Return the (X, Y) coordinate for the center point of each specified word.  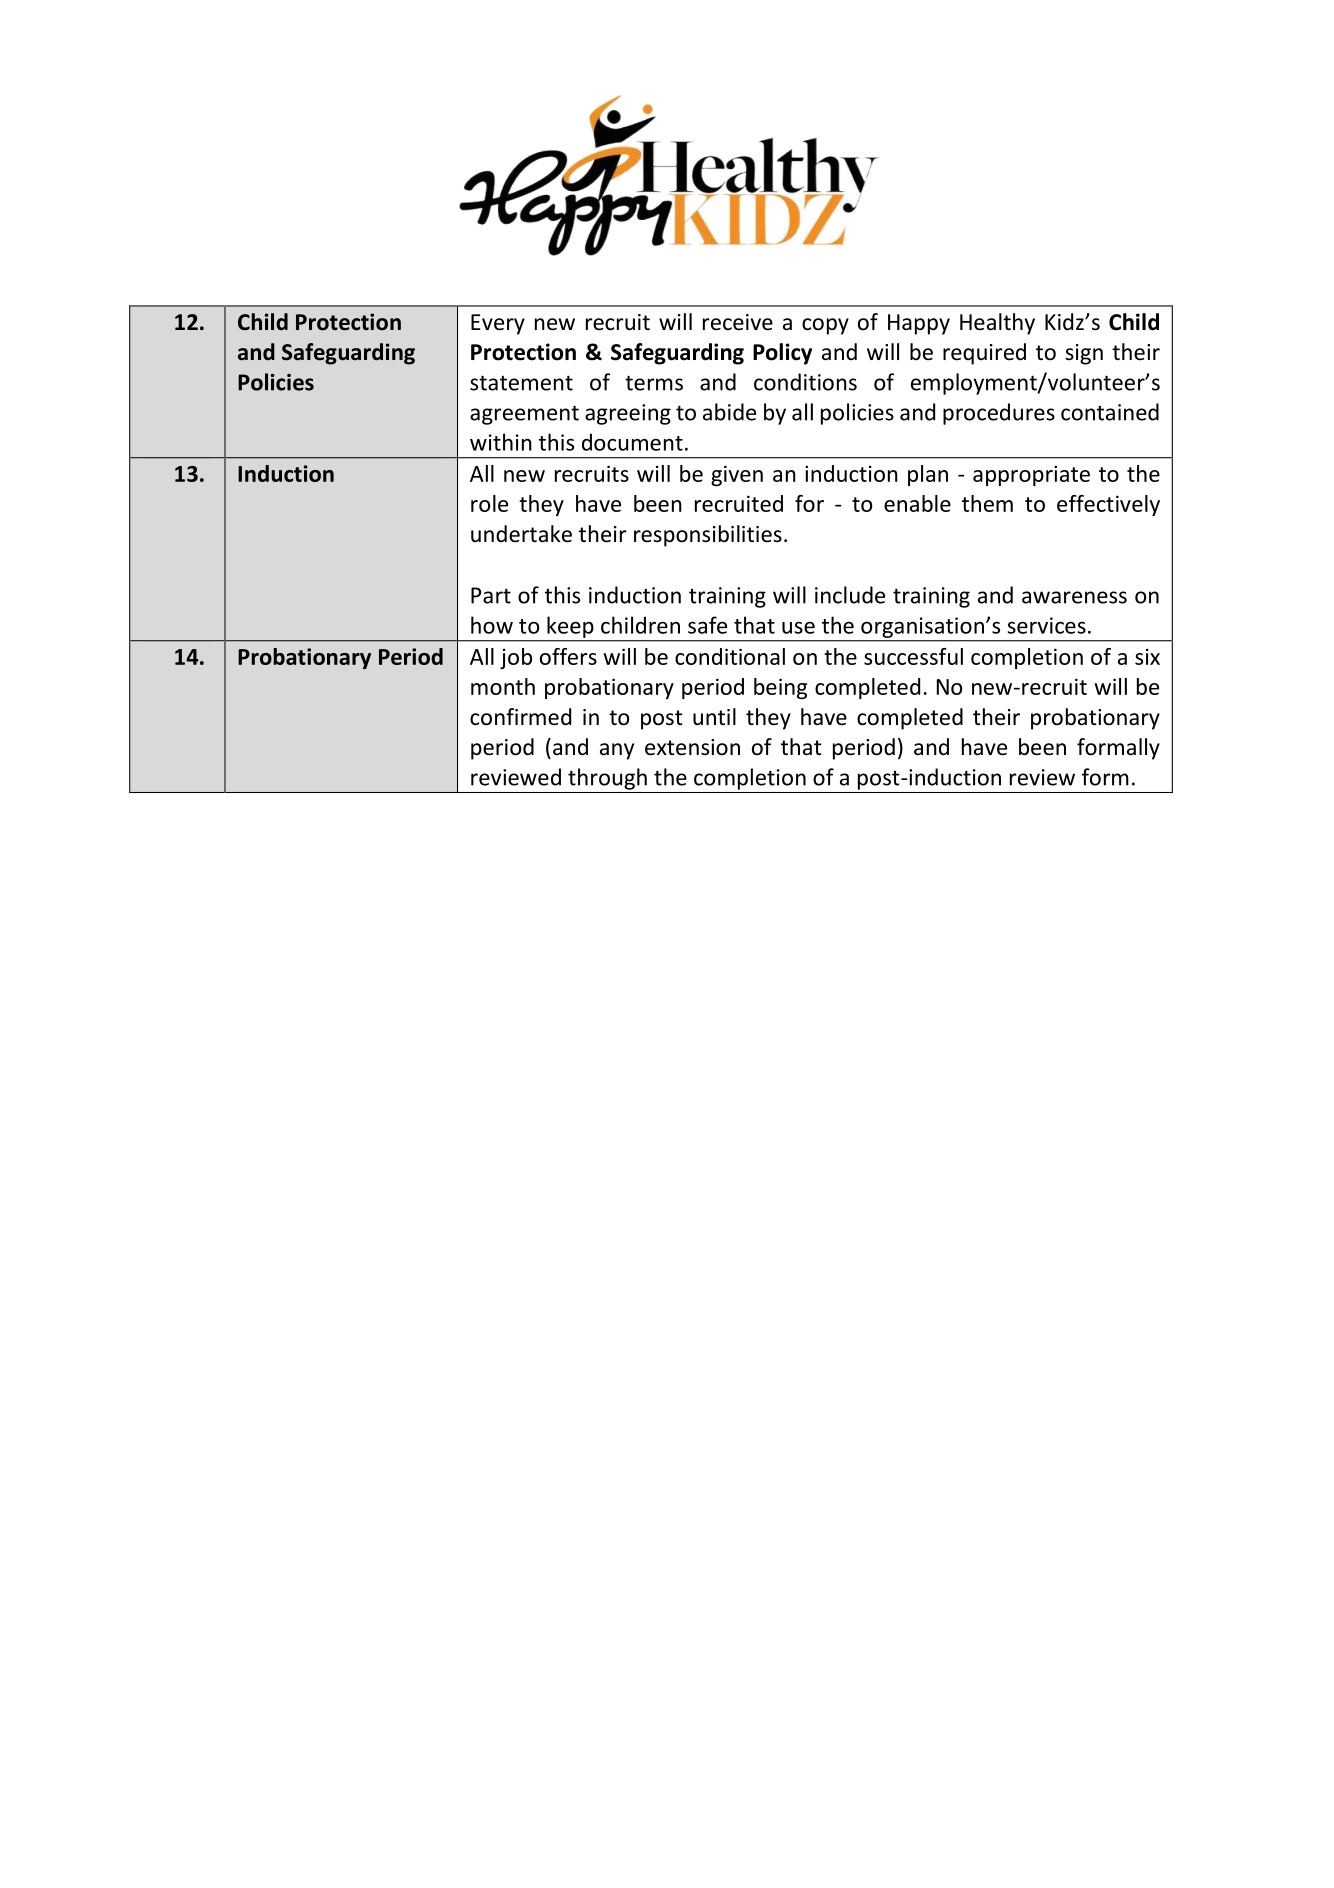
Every (498, 324)
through (607, 779)
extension (692, 747)
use (798, 628)
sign (1084, 354)
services (1046, 625)
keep (570, 627)
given (737, 475)
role (489, 503)
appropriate (1031, 475)
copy (825, 326)
